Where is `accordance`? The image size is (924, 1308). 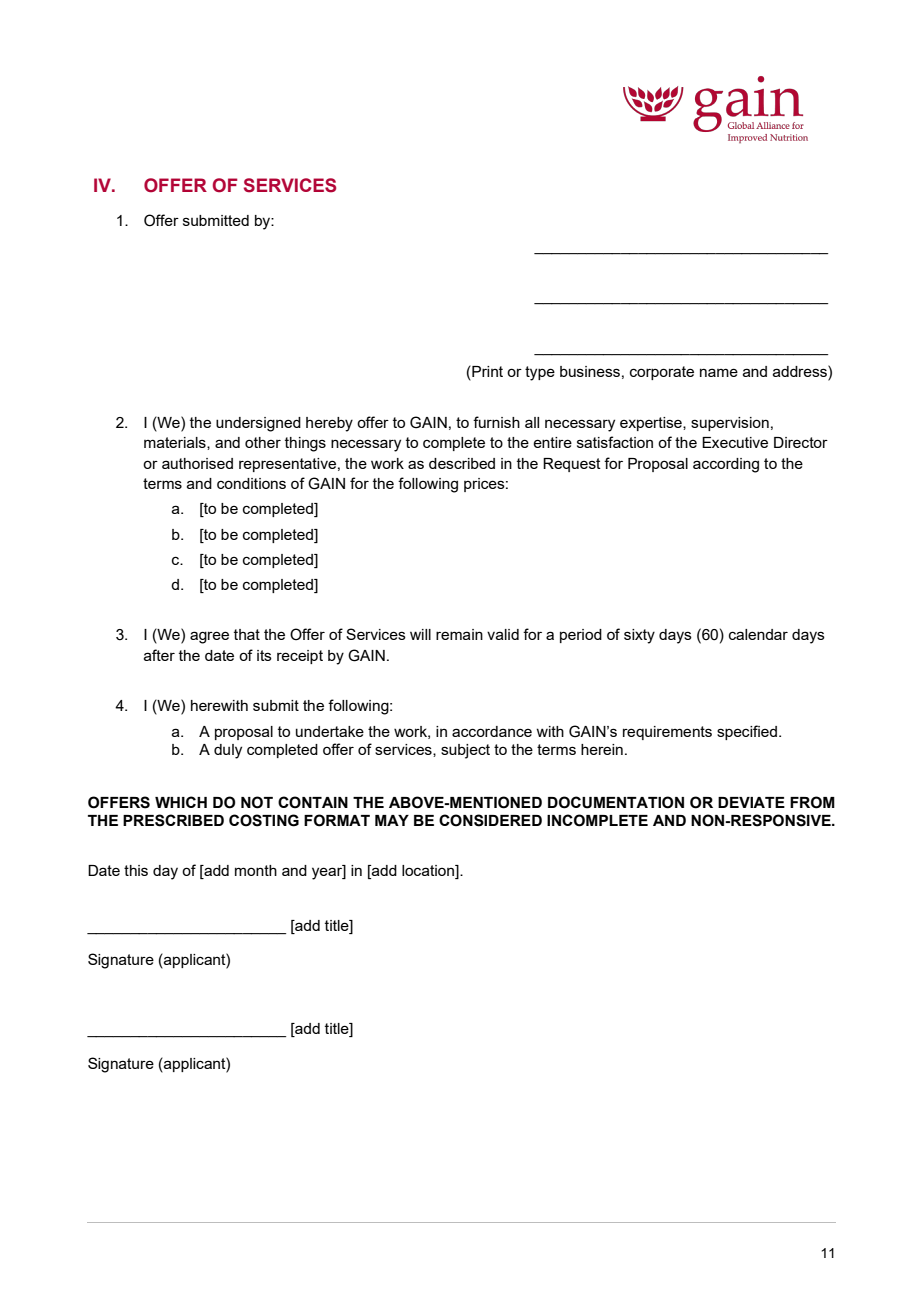
accordance is located at coordinates (492, 731).
